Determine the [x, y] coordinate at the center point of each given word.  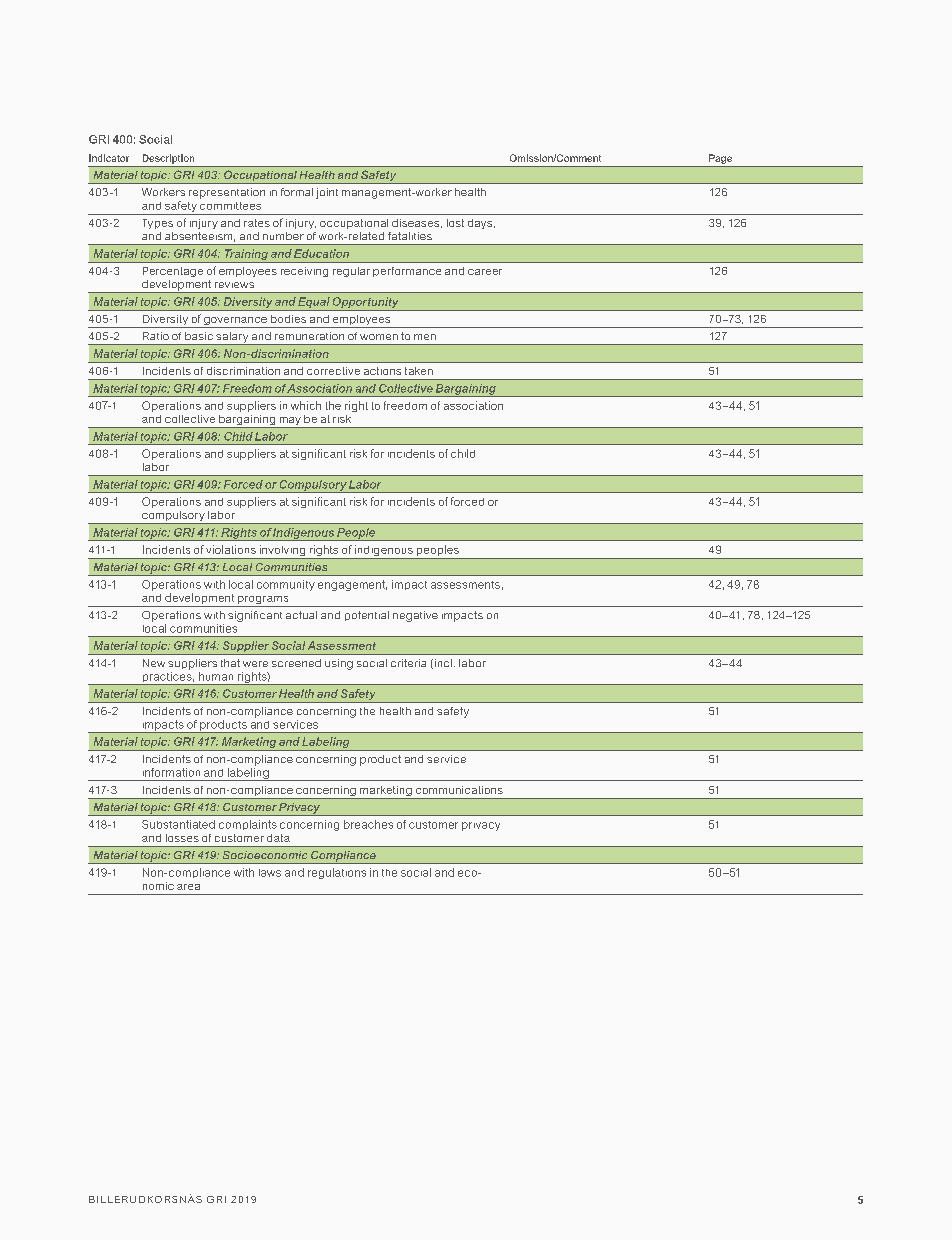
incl [442, 664]
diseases [417, 223]
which [306, 405]
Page [720, 159]
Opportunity [366, 304]
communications [459, 790]
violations [231, 549]
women [379, 337]
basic [199, 336]
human [216, 676]
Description [168, 159]
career [485, 272]
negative [415, 616]
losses [182, 838]
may [290, 422]
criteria [408, 663]
